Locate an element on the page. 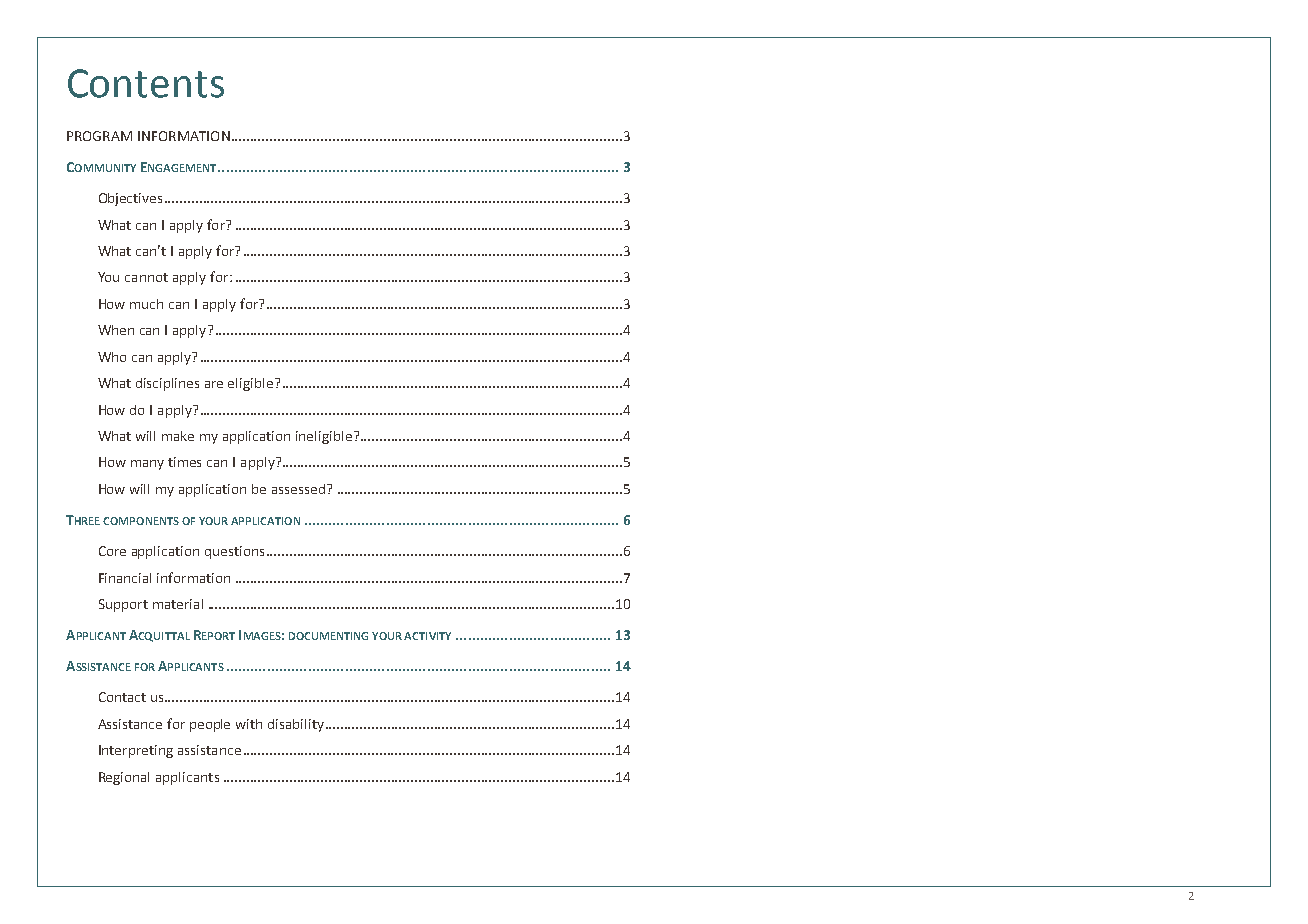 The width and height of the image is (1308, 924). are is located at coordinates (214, 384).
